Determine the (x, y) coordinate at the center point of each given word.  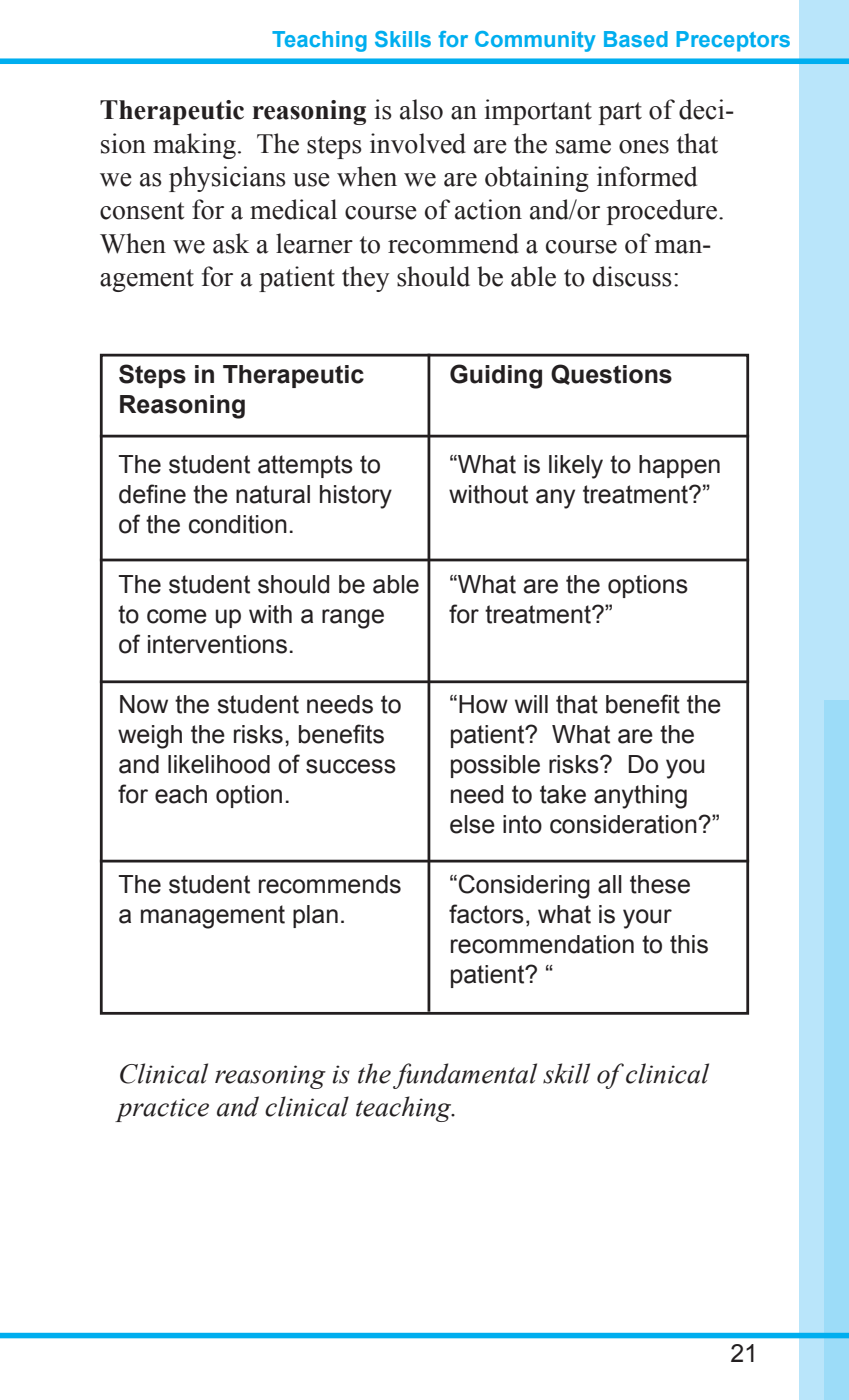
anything (640, 797)
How (483, 704)
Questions (611, 374)
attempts (305, 466)
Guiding (496, 376)
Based (636, 39)
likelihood (219, 764)
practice (162, 1110)
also (421, 109)
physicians (227, 179)
